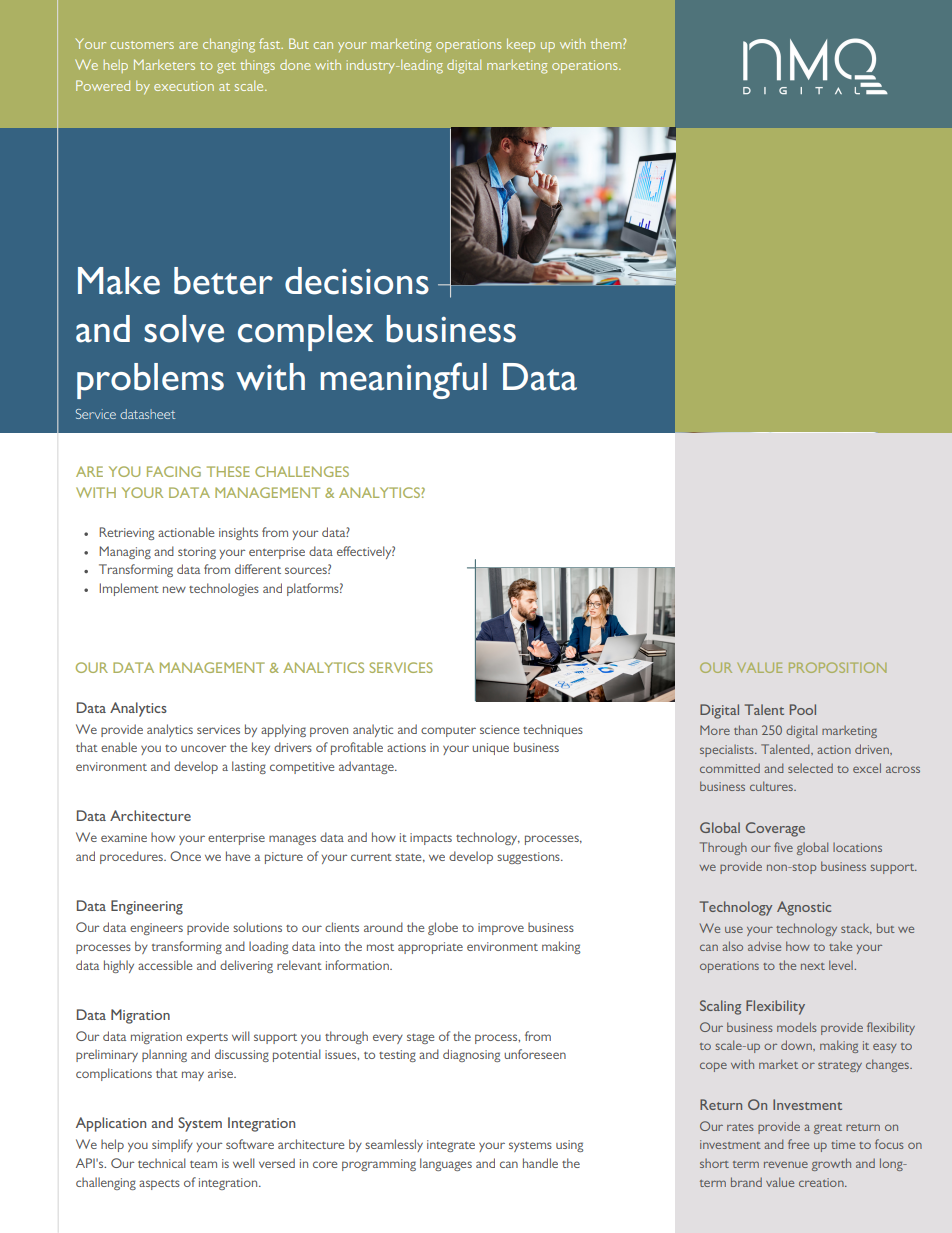  What do you see at coordinates (837, 667) in the screenshot?
I see `PROPOSITION` at bounding box center [837, 667].
